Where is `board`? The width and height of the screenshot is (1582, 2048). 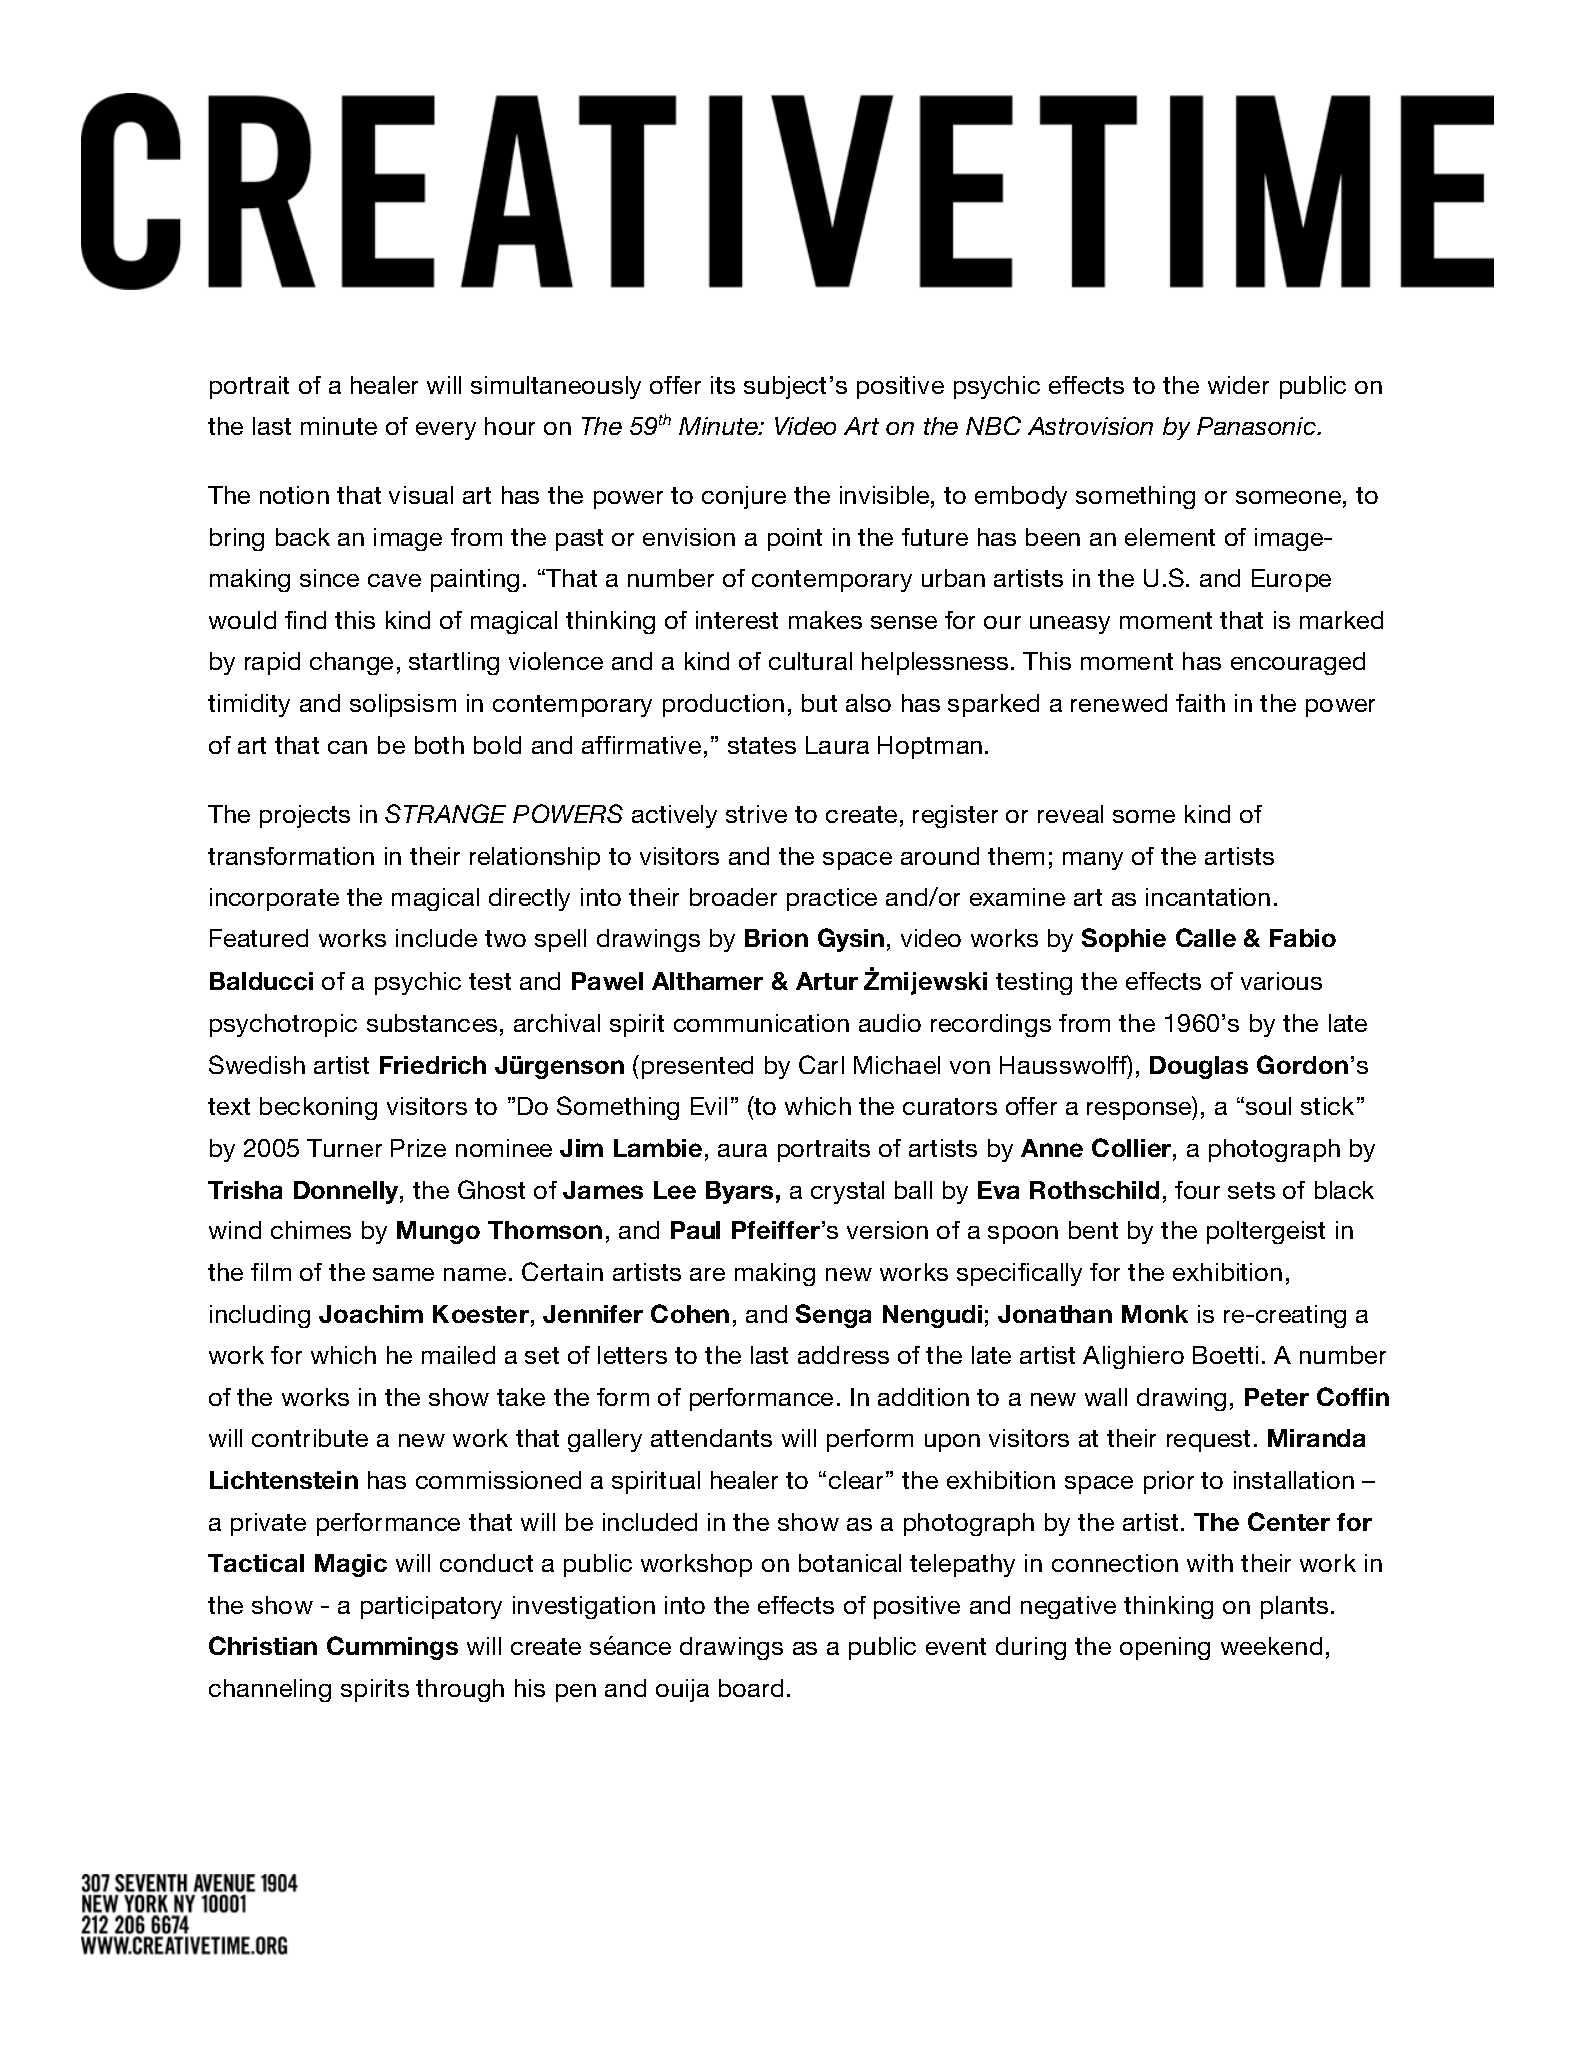 board is located at coordinates (751, 1688).
